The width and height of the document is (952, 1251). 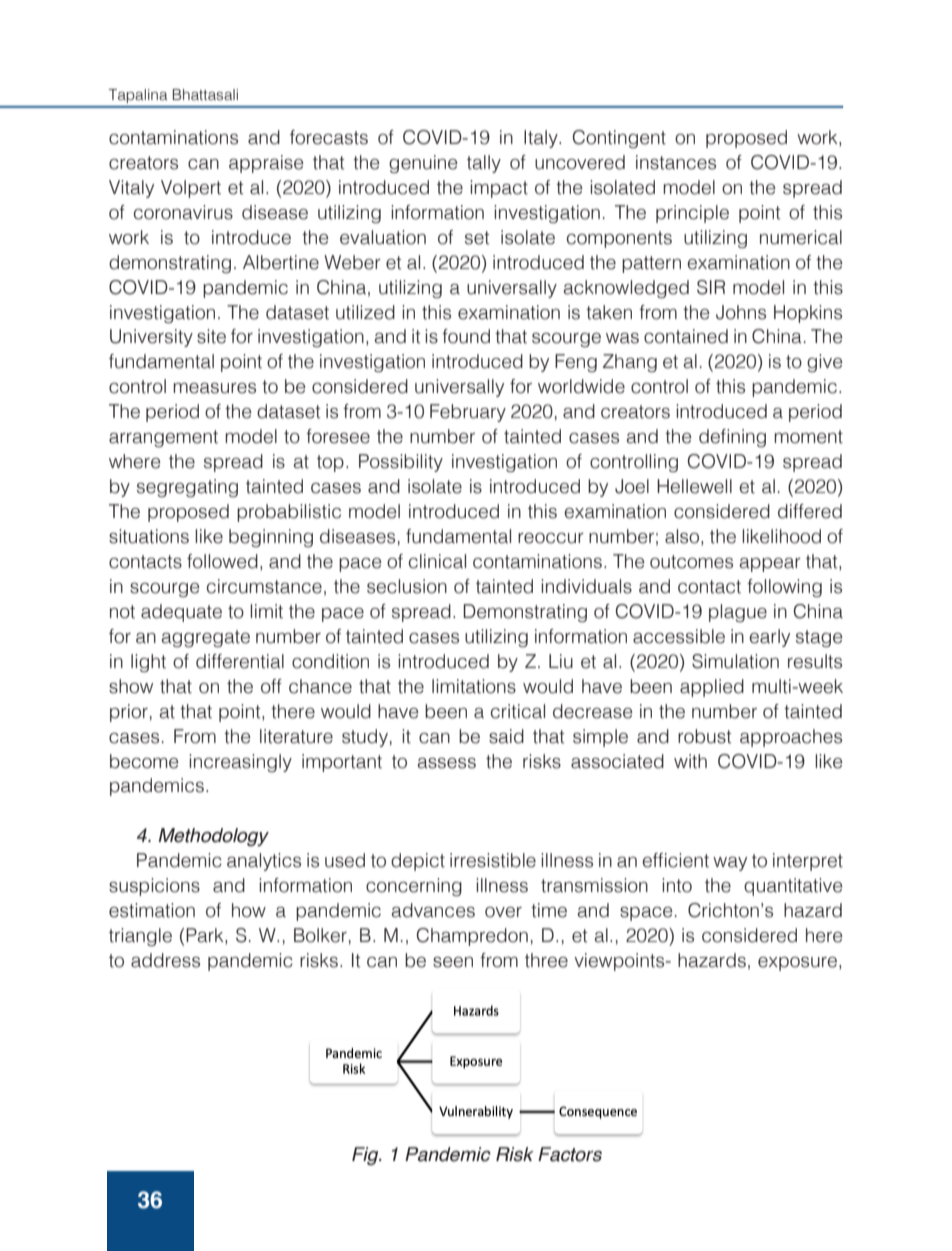 What do you see at coordinates (366, 1156) in the document?
I see `Fig` at bounding box center [366, 1156].
